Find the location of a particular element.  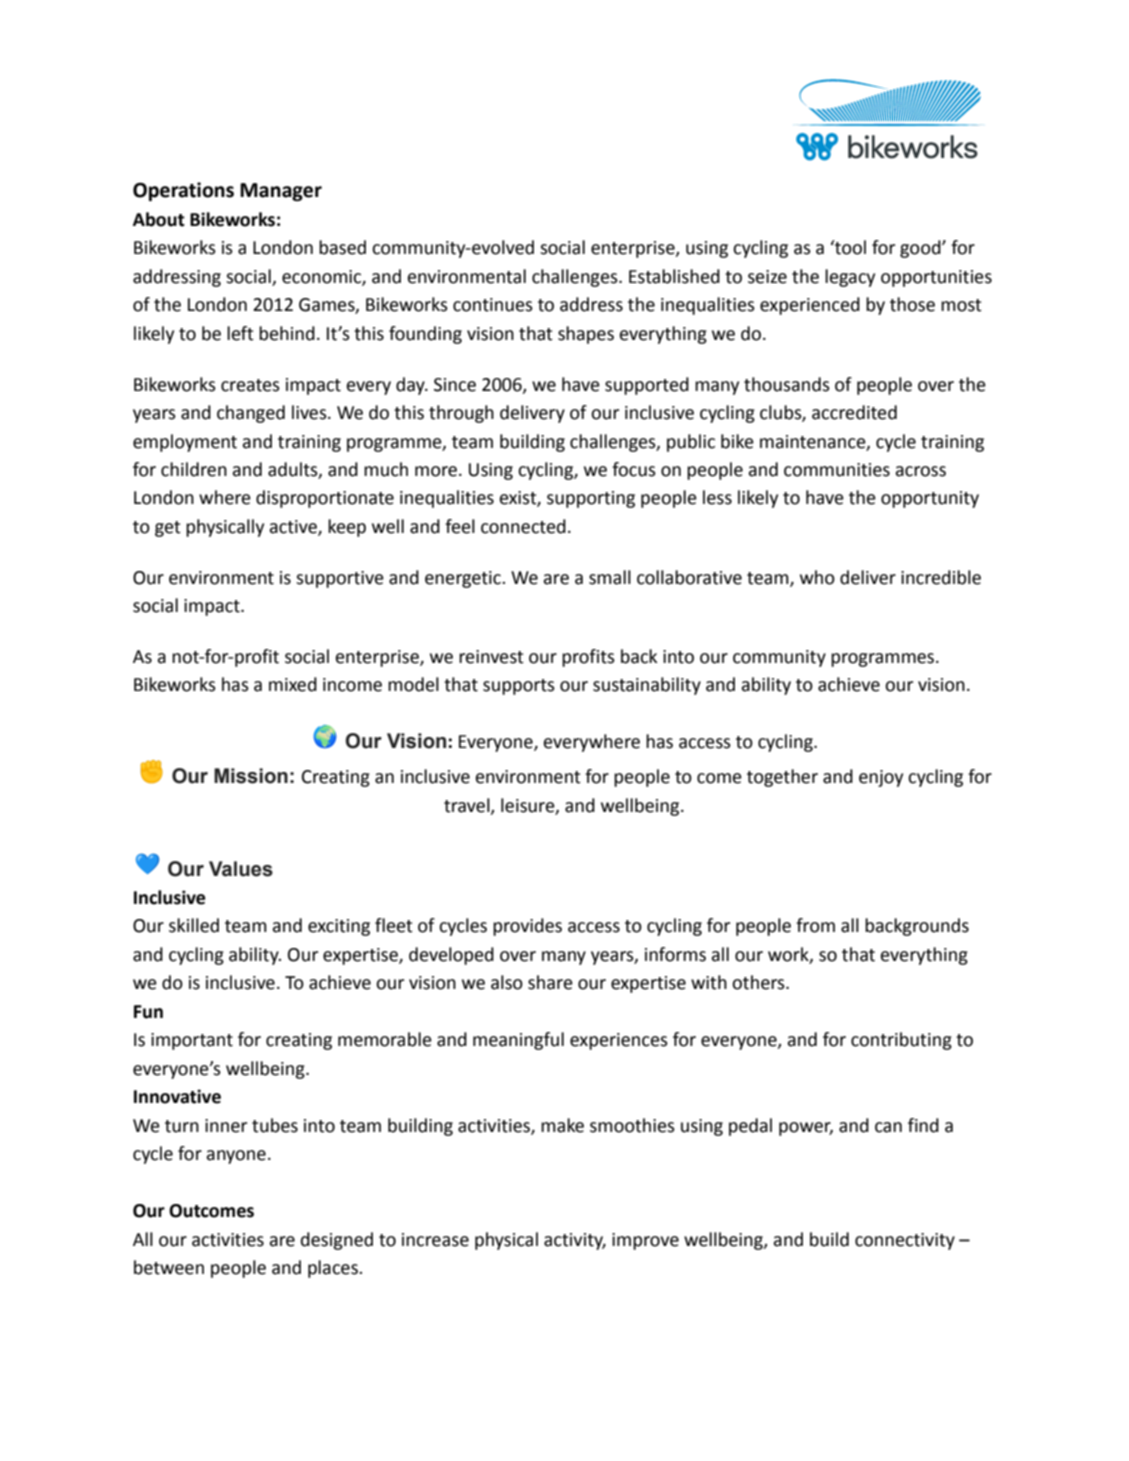

good is located at coordinates (921, 249).
